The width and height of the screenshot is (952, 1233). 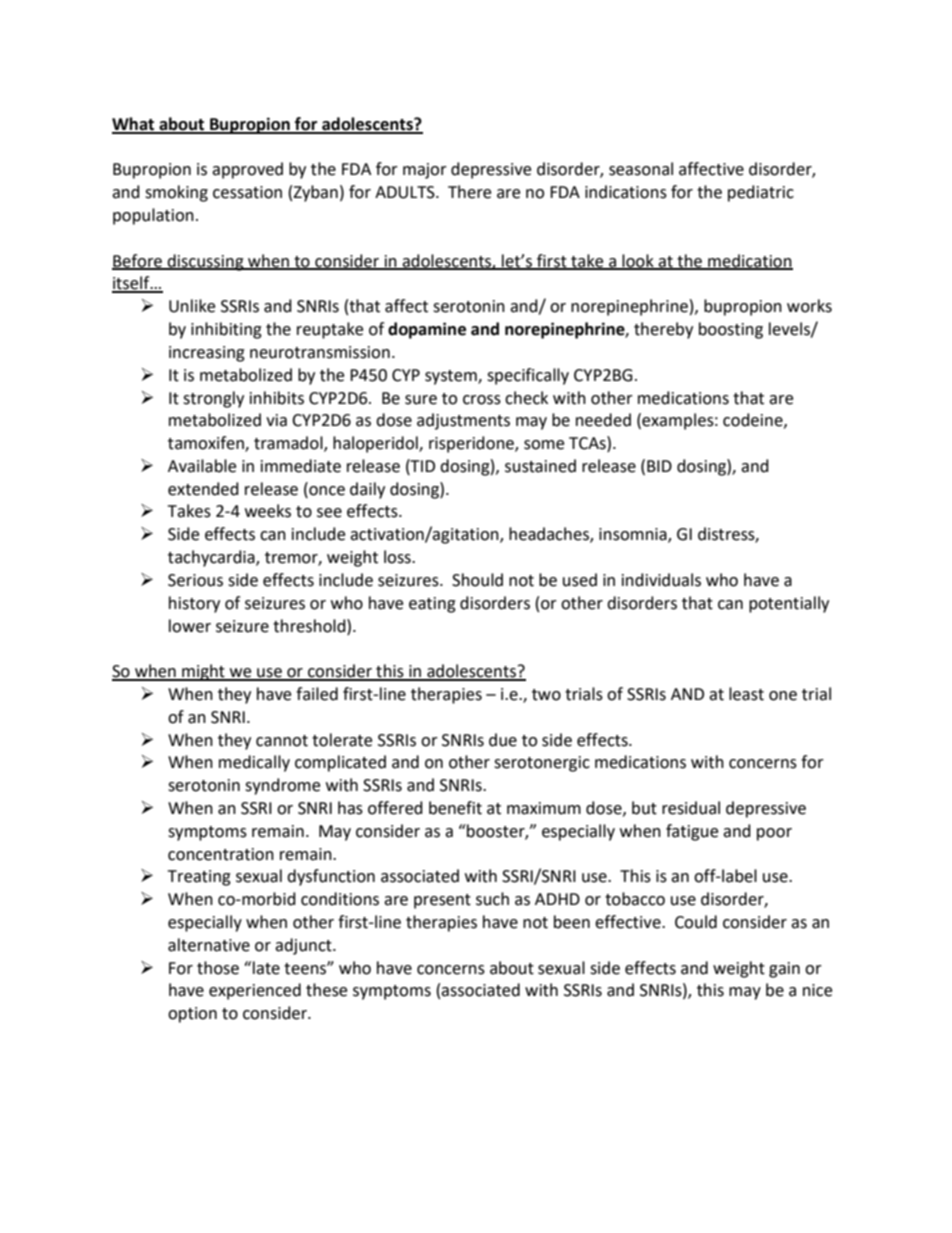 I want to click on benefit, so click(x=455, y=808).
